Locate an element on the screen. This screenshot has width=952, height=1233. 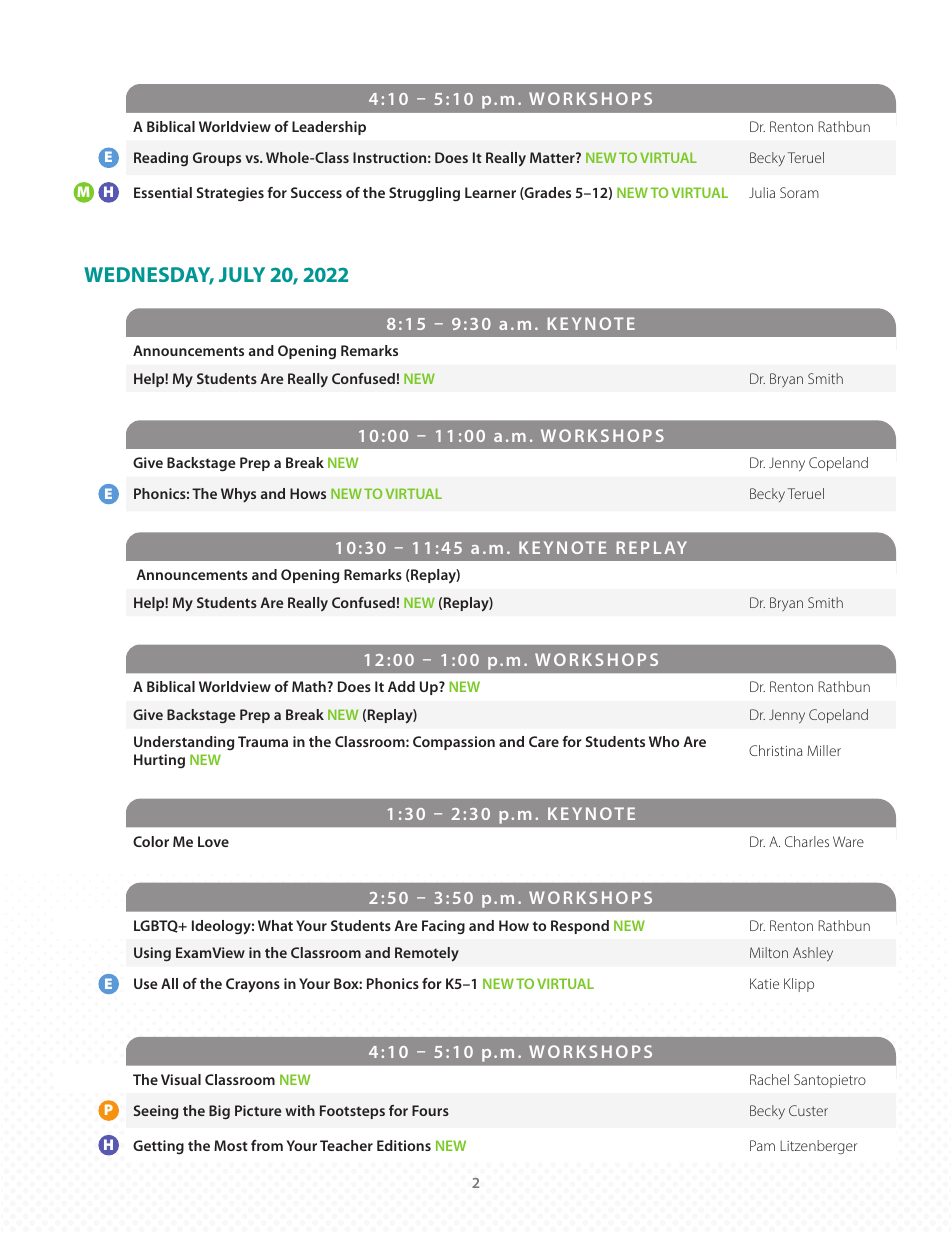
Add is located at coordinates (401, 686).
